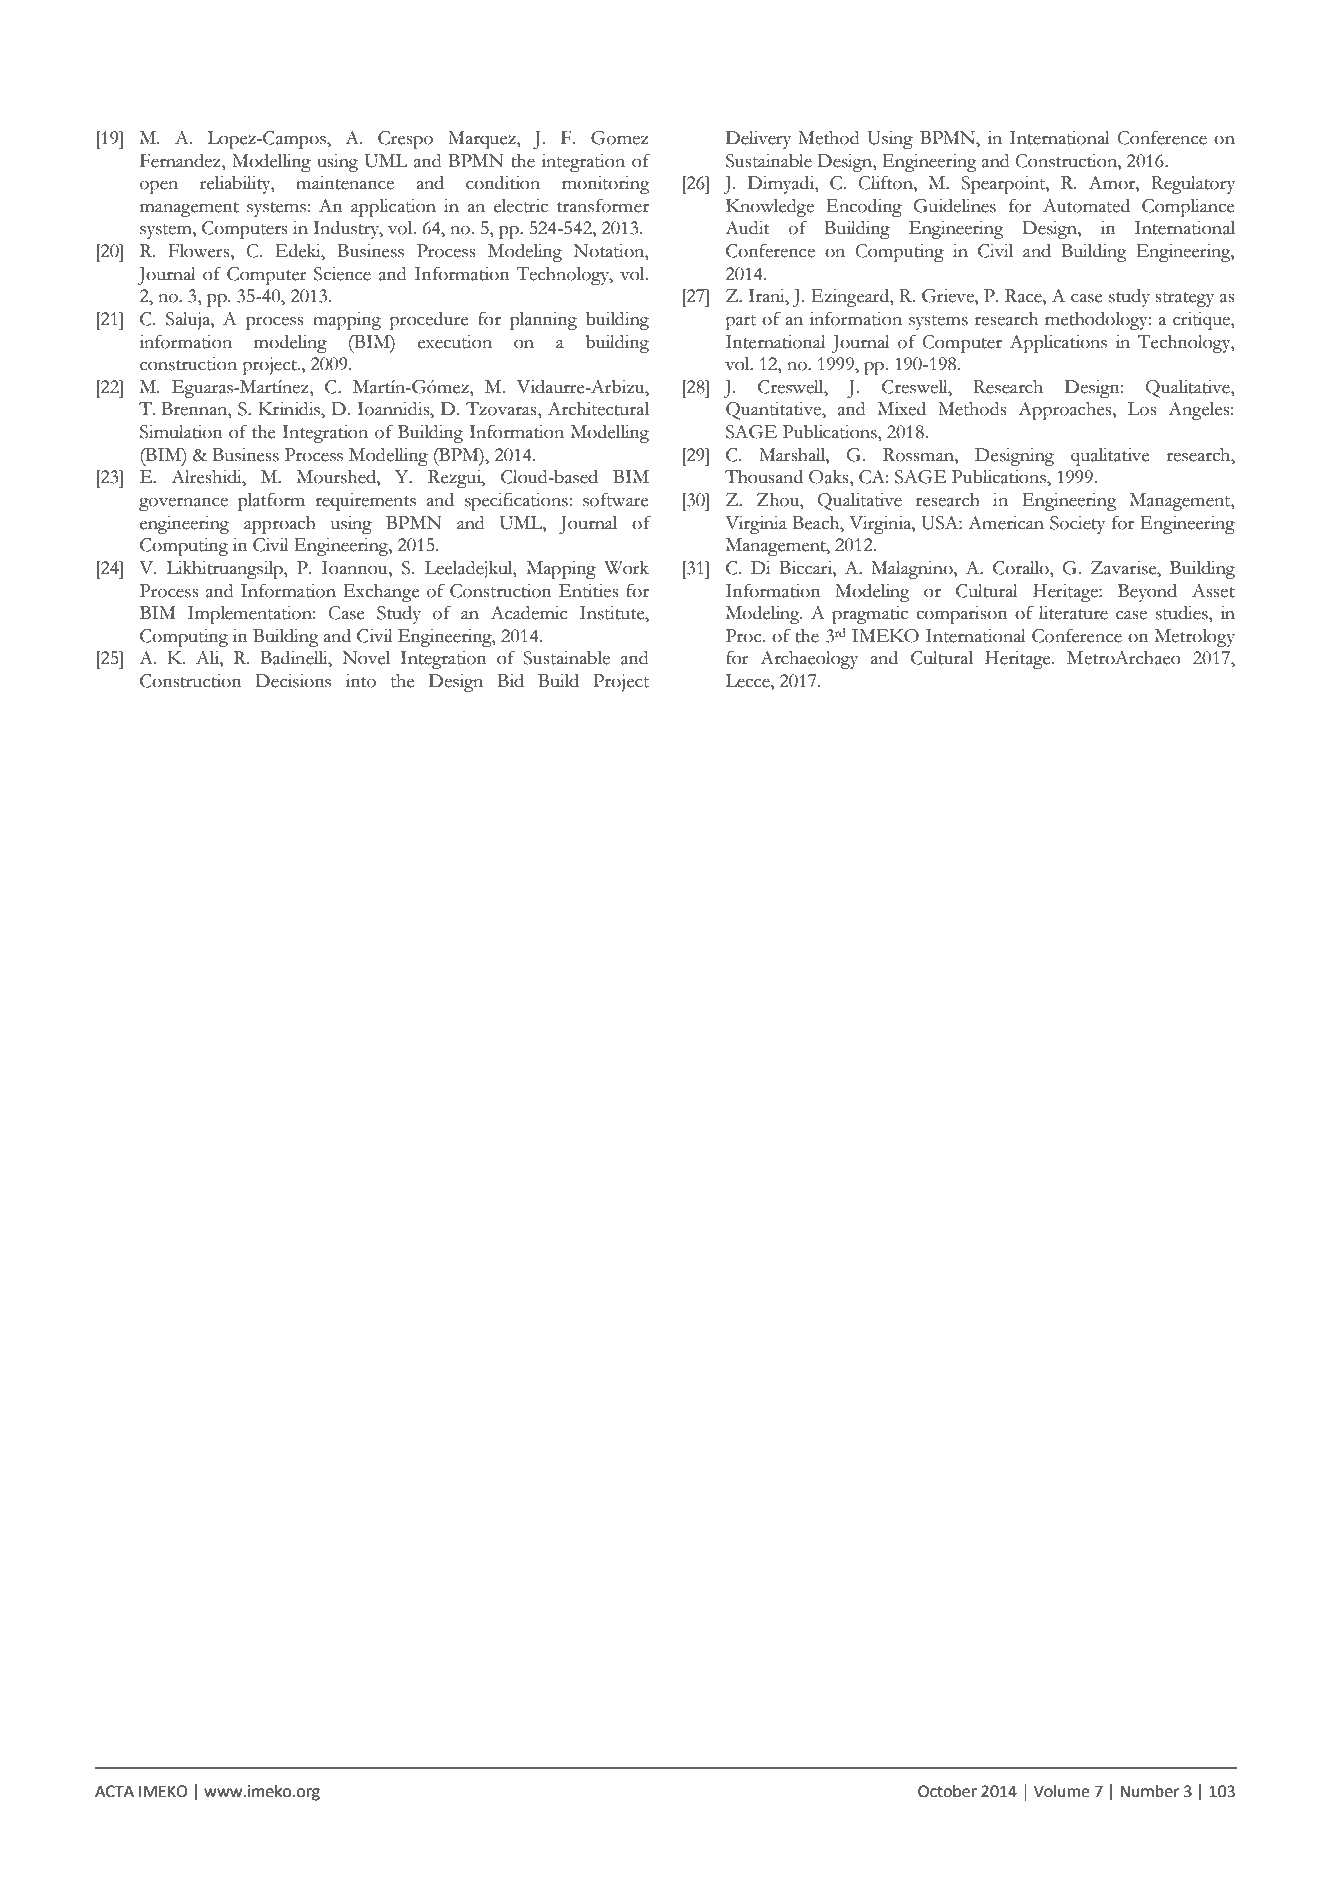 The height and width of the image is (1882, 1330). What do you see at coordinates (271, 501) in the image?
I see `platform` at bounding box center [271, 501].
